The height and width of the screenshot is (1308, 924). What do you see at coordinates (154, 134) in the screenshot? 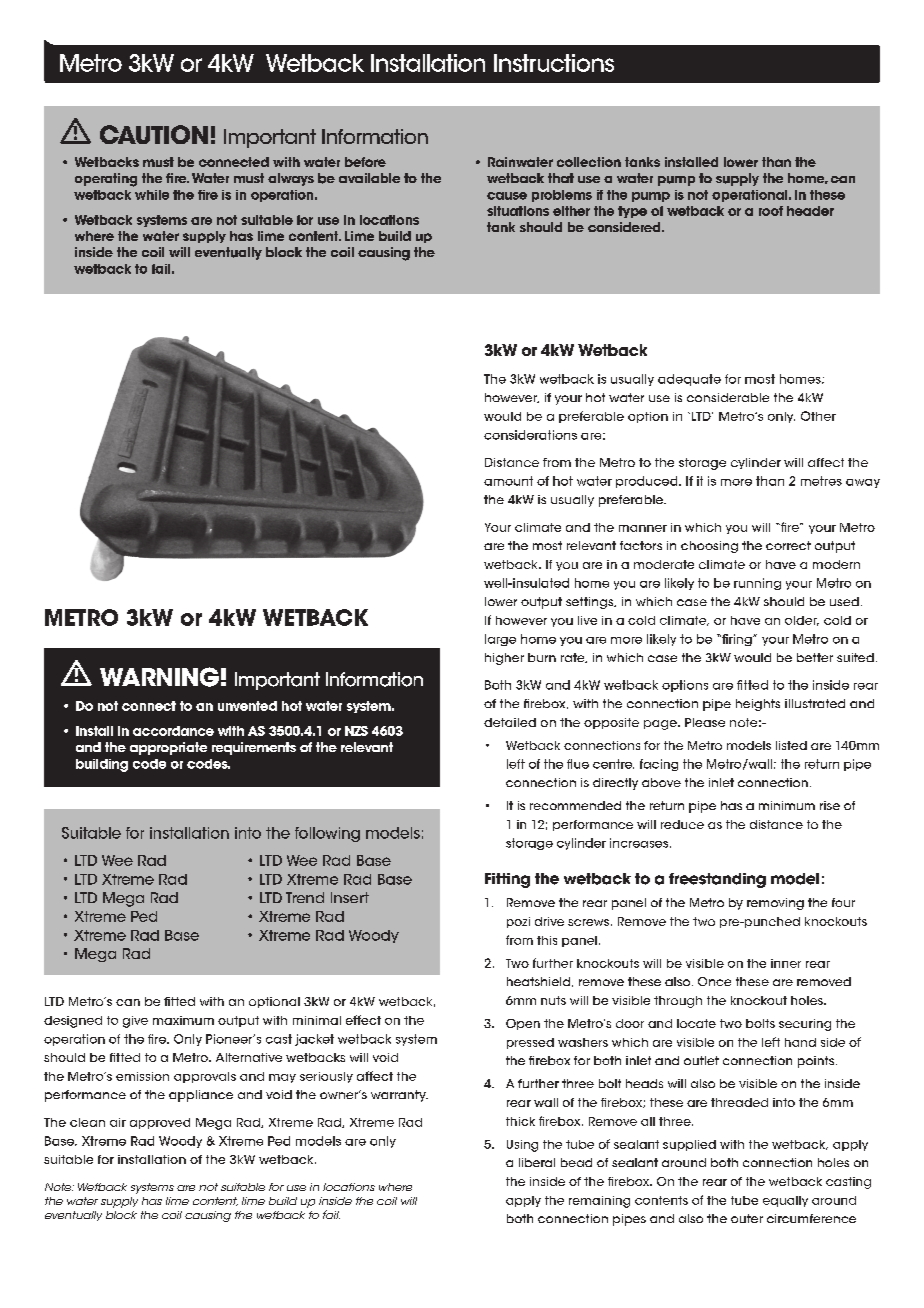
I see `CAUTION` at bounding box center [154, 134].
